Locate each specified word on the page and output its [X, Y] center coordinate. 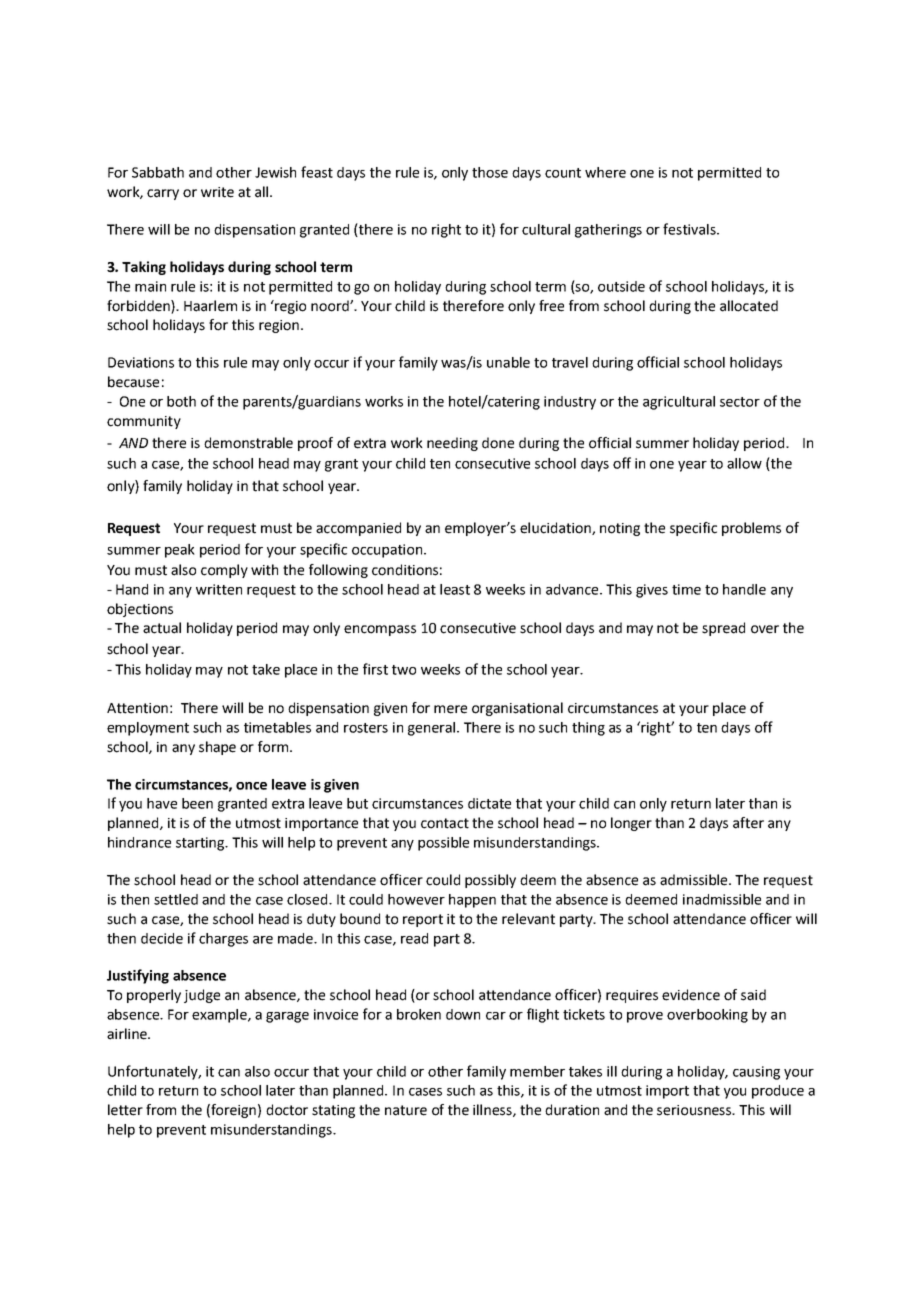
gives [652, 591]
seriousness [695, 1110]
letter [125, 1110]
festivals [690, 229]
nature [406, 1110]
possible [443, 844]
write [217, 192]
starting [201, 844]
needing [452, 444]
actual [162, 628]
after [748, 823]
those [490, 172]
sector [740, 402]
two [404, 670]
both [181, 401]
